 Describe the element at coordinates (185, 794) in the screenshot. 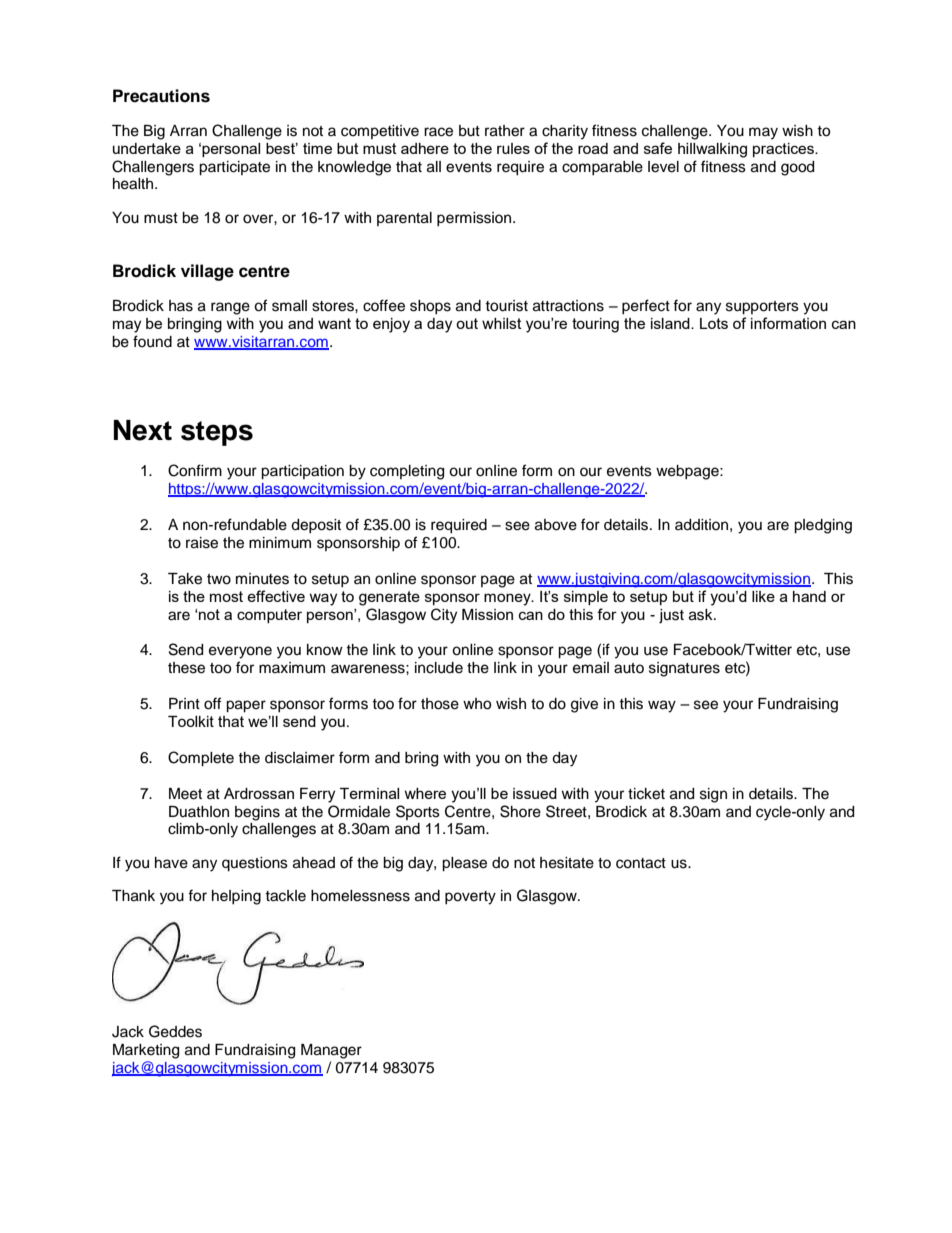

I see `Meet` at that location.
